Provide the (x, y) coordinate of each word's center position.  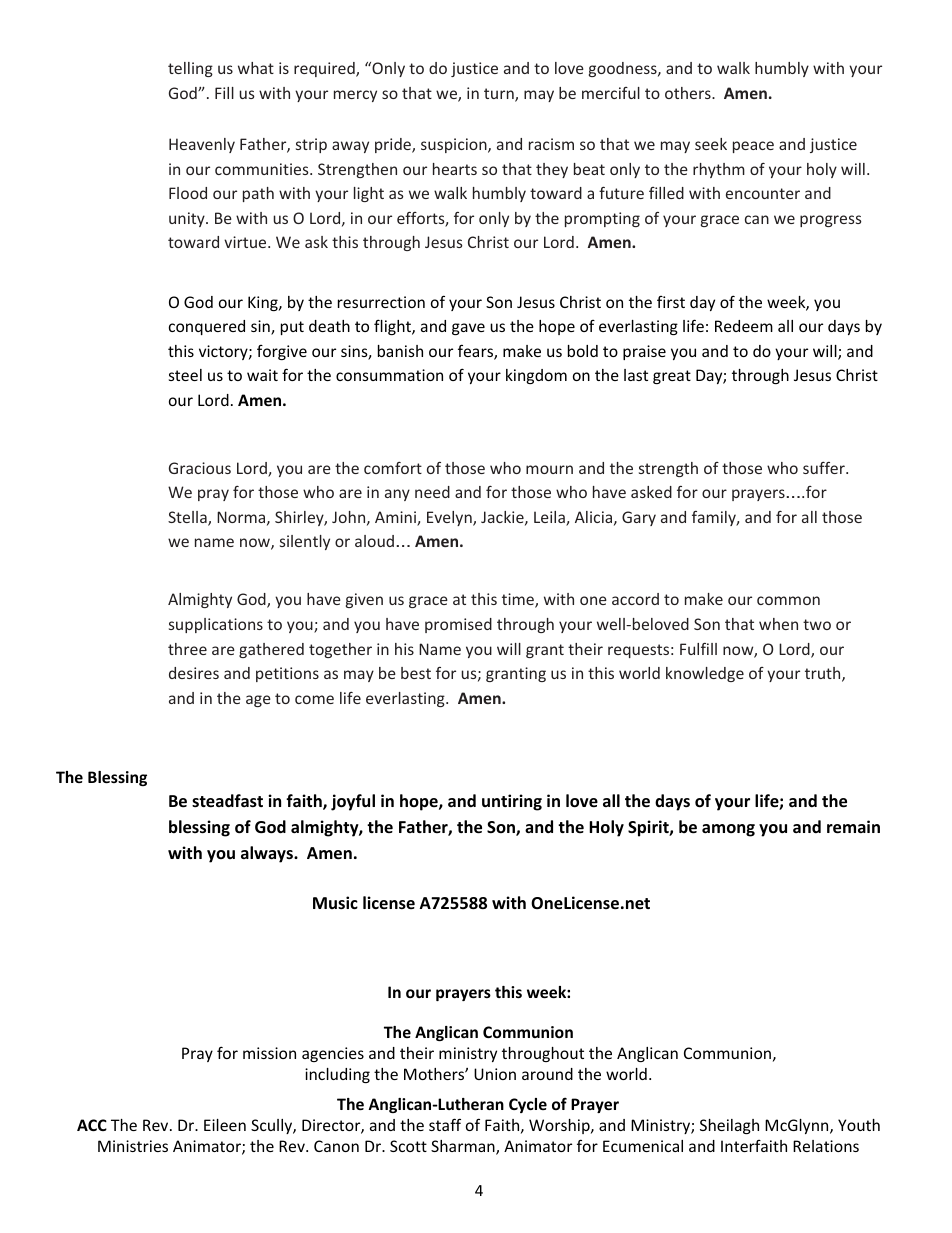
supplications (216, 625)
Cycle (528, 1105)
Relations (826, 1146)
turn (500, 95)
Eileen (225, 1125)
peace (753, 147)
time (519, 600)
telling (190, 69)
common (788, 600)
